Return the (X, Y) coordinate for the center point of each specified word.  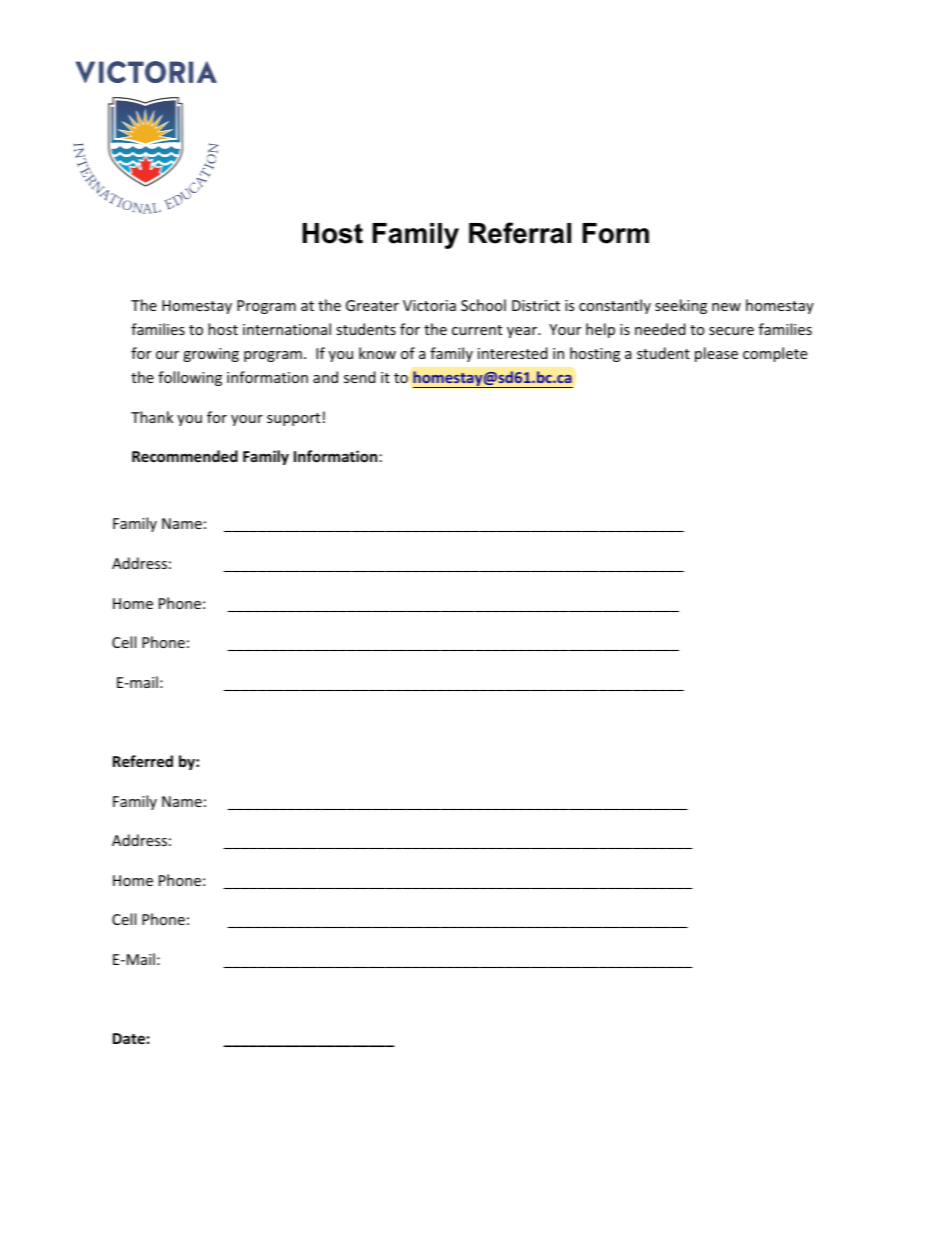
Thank (152, 417)
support (293, 419)
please (716, 354)
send (360, 377)
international (287, 329)
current (477, 330)
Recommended (185, 456)
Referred (143, 761)
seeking (681, 306)
